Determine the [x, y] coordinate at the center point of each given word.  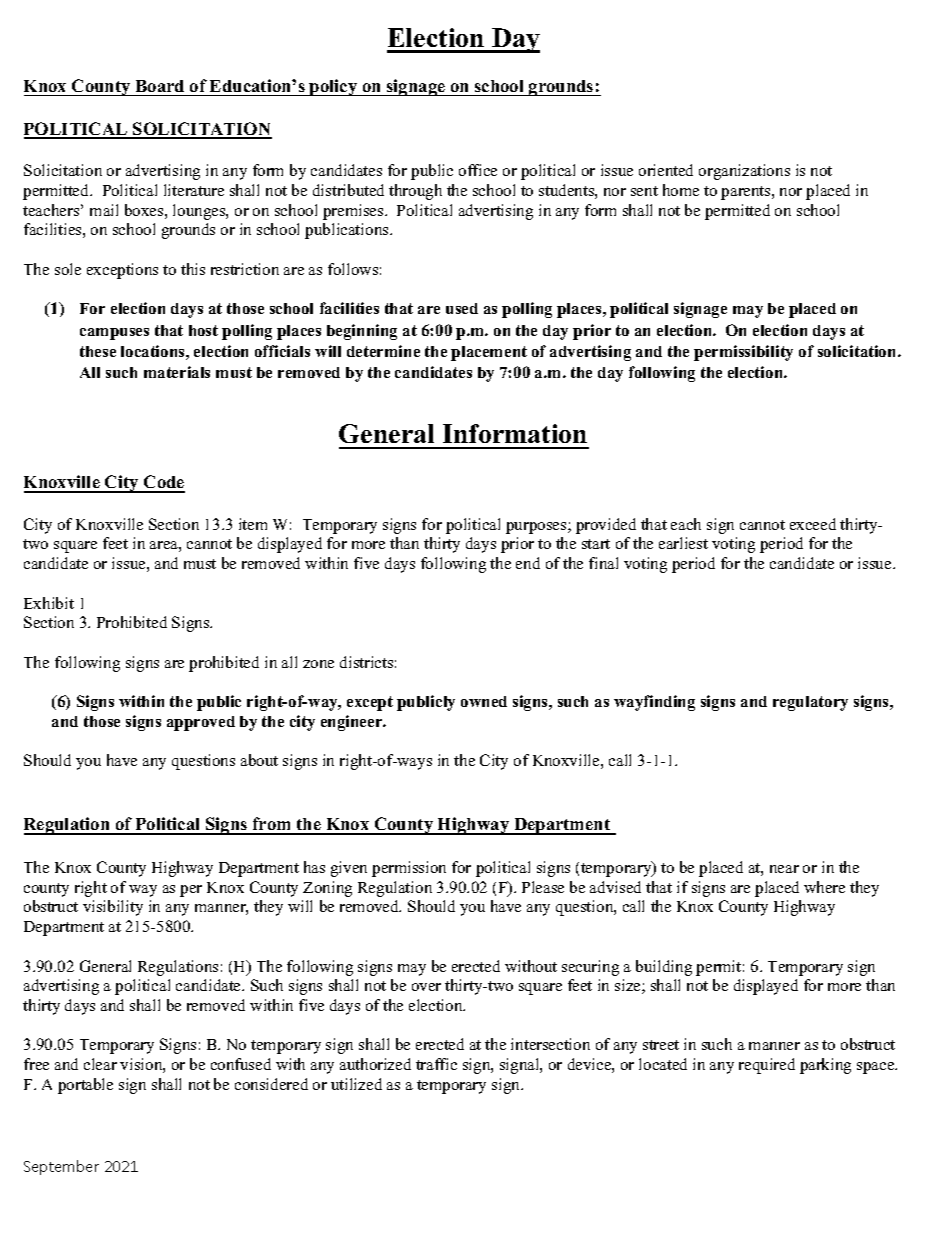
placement [489, 353]
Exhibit [49, 603]
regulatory [810, 703]
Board [160, 86]
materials [177, 372]
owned [484, 701]
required [767, 1066]
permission [409, 869]
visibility [113, 908]
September [61, 1167]
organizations [744, 172]
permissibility [743, 353]
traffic [436, 1064]
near [784, 869]
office [478, 170]
